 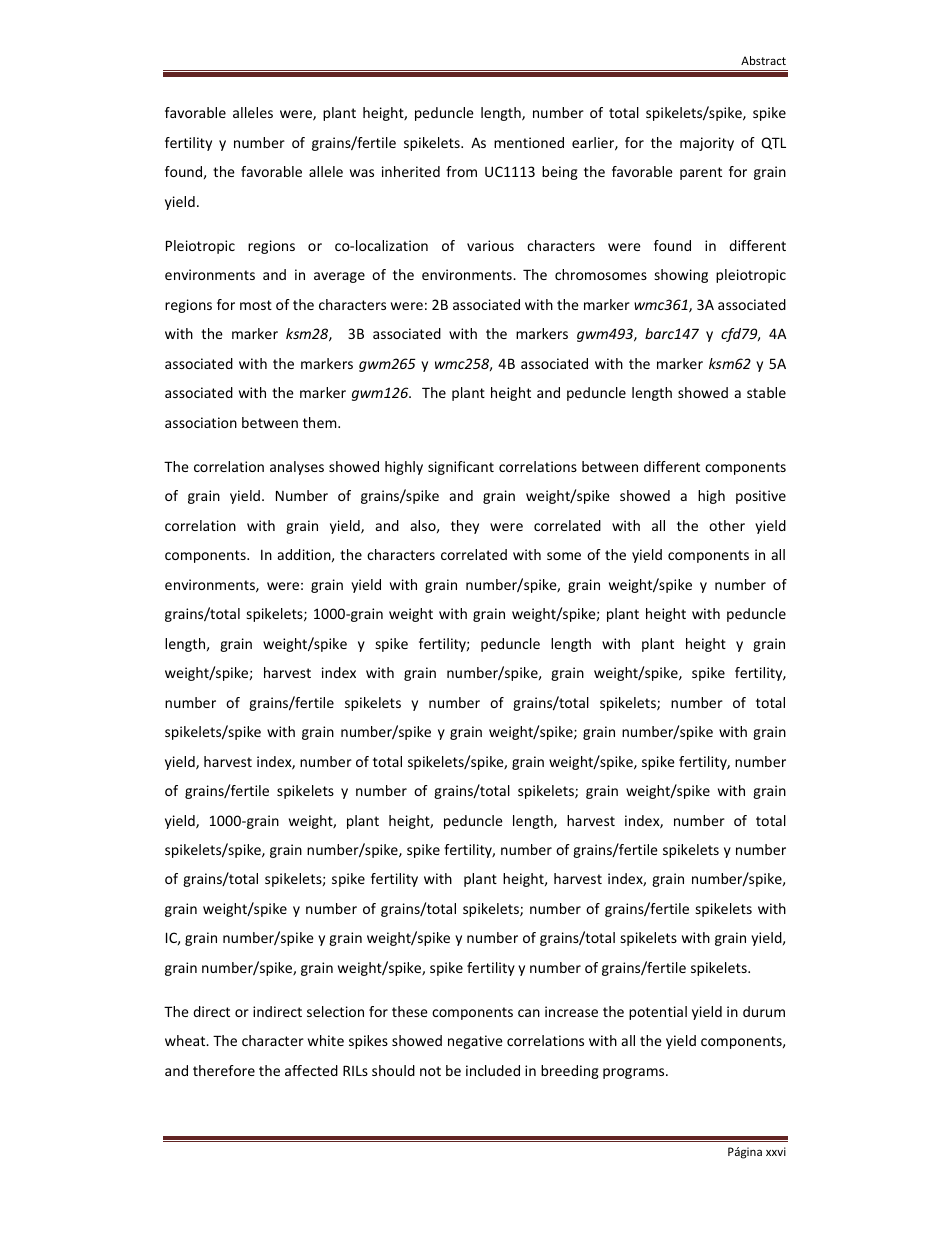 I want to click on mentioned, so click(x=529, y=142).
